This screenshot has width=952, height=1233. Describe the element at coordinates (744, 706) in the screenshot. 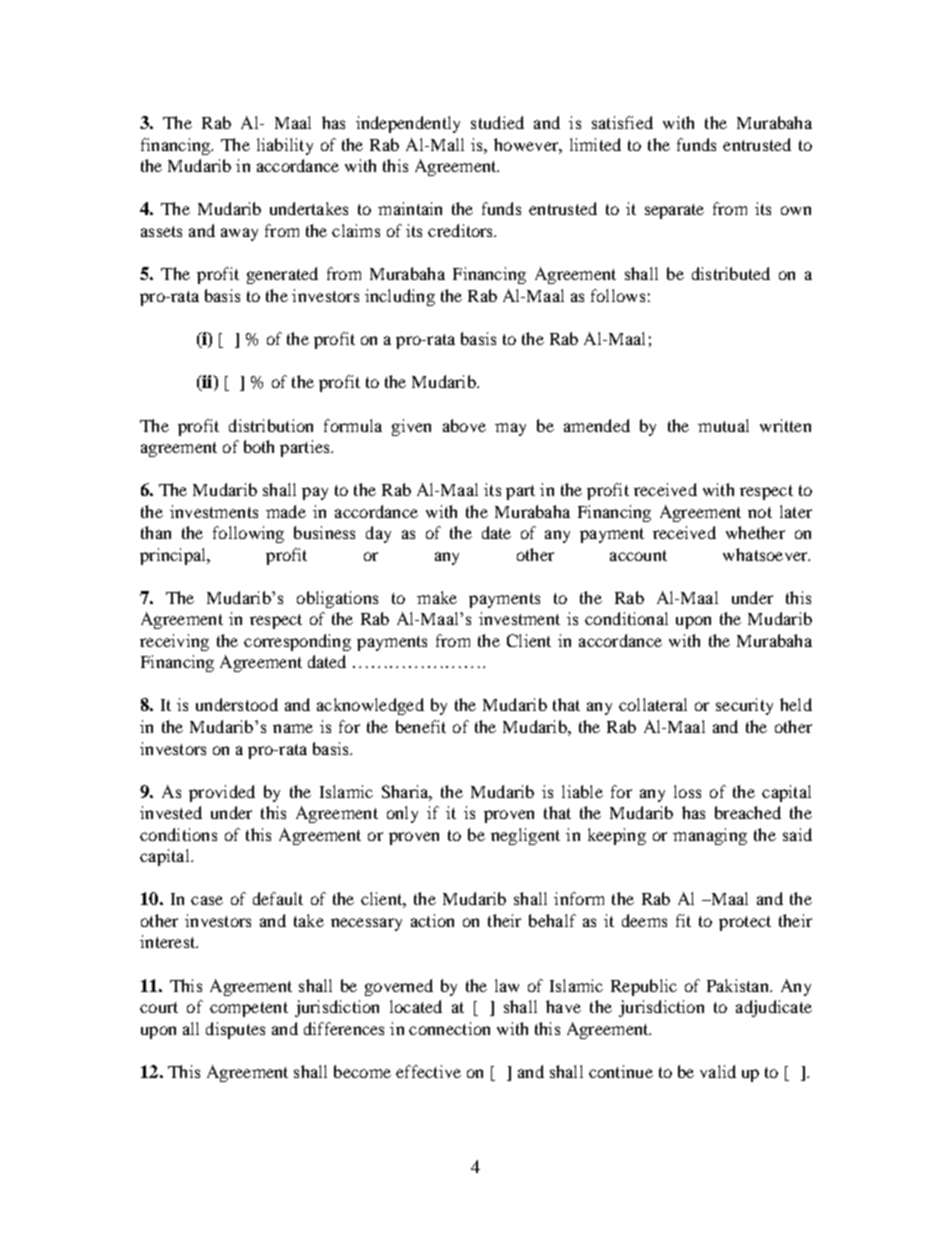

I see `security` at that location.
